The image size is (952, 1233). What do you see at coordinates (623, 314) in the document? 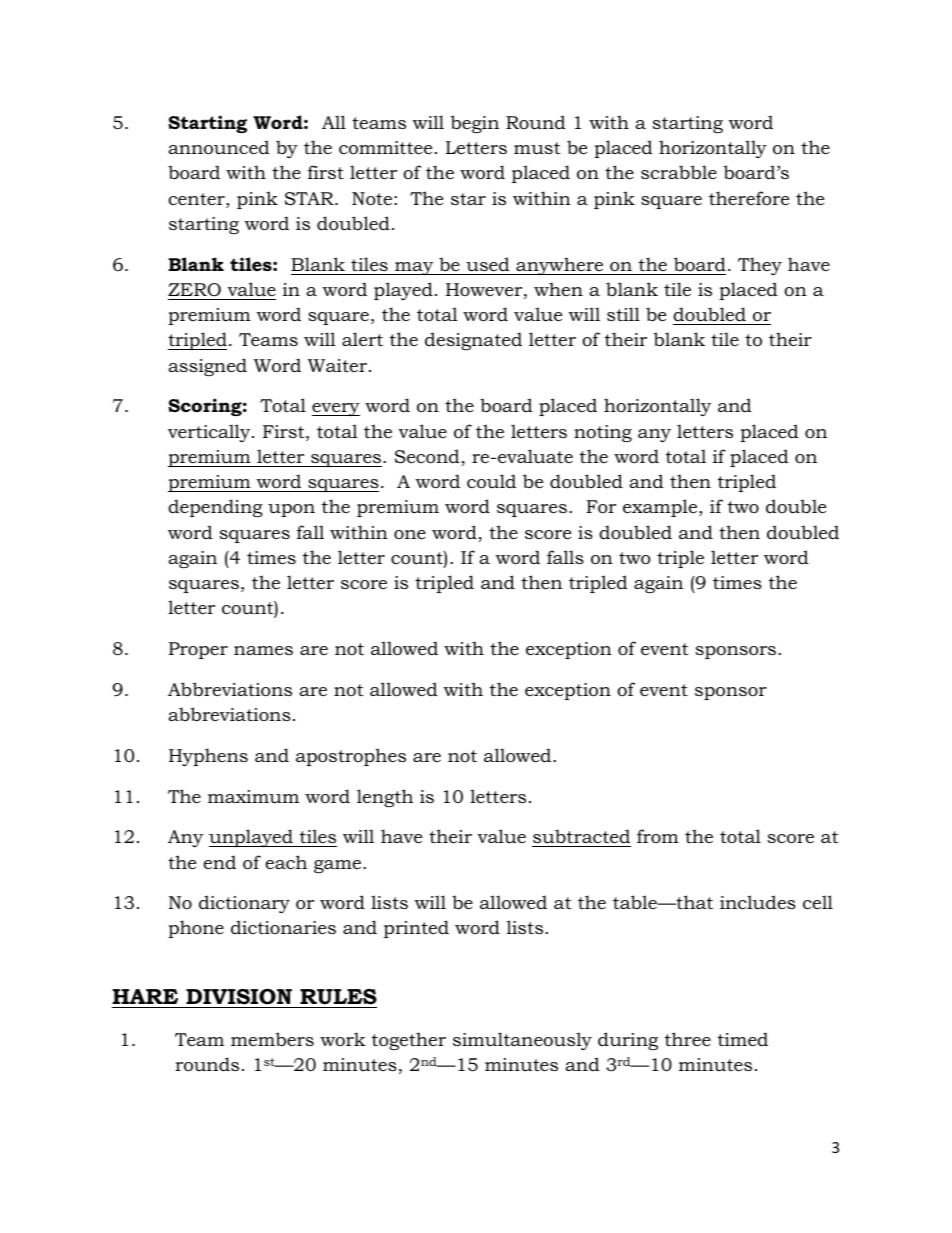
I see `still` at bounding box center [623, 314].
